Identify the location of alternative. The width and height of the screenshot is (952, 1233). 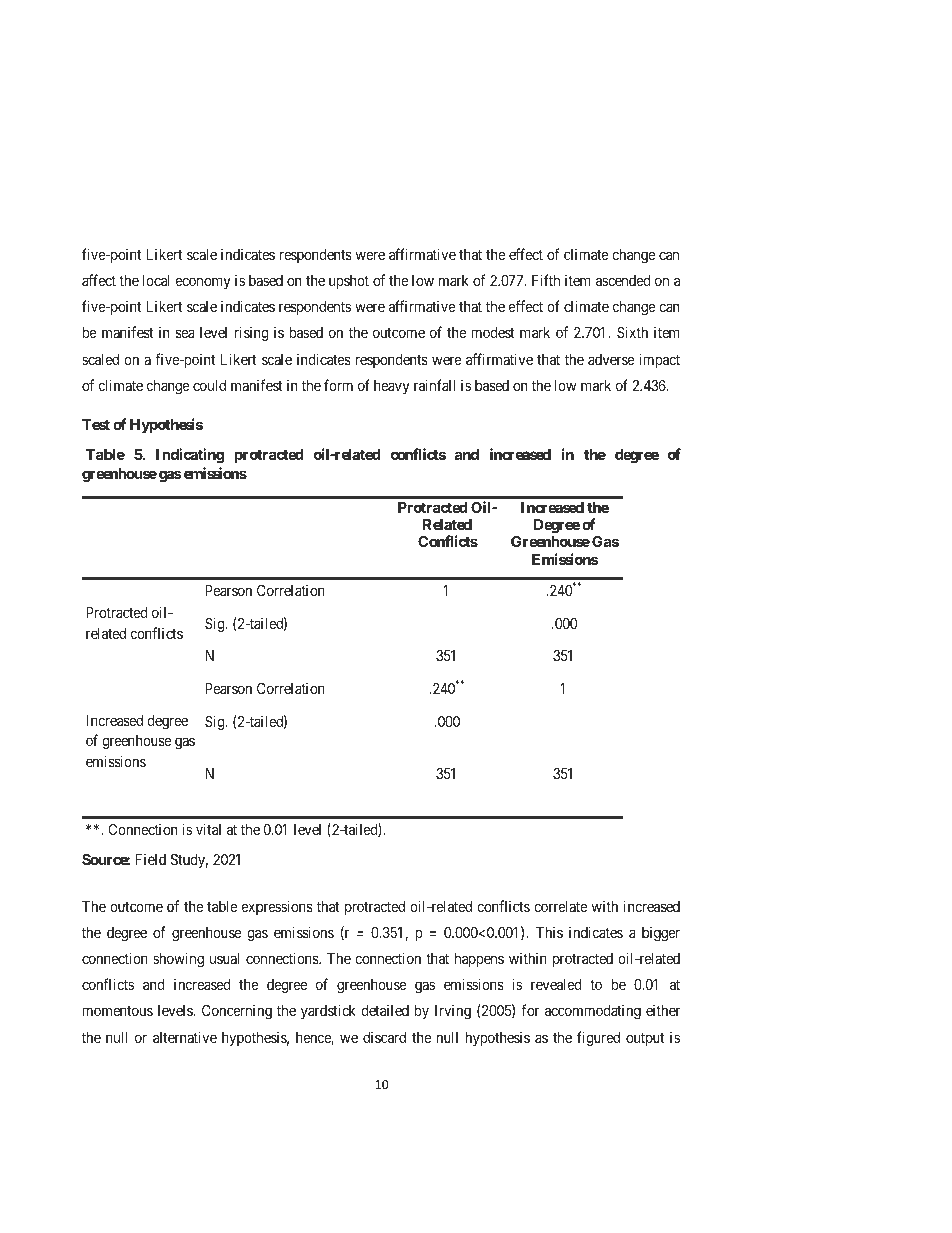
(185, 1037).
